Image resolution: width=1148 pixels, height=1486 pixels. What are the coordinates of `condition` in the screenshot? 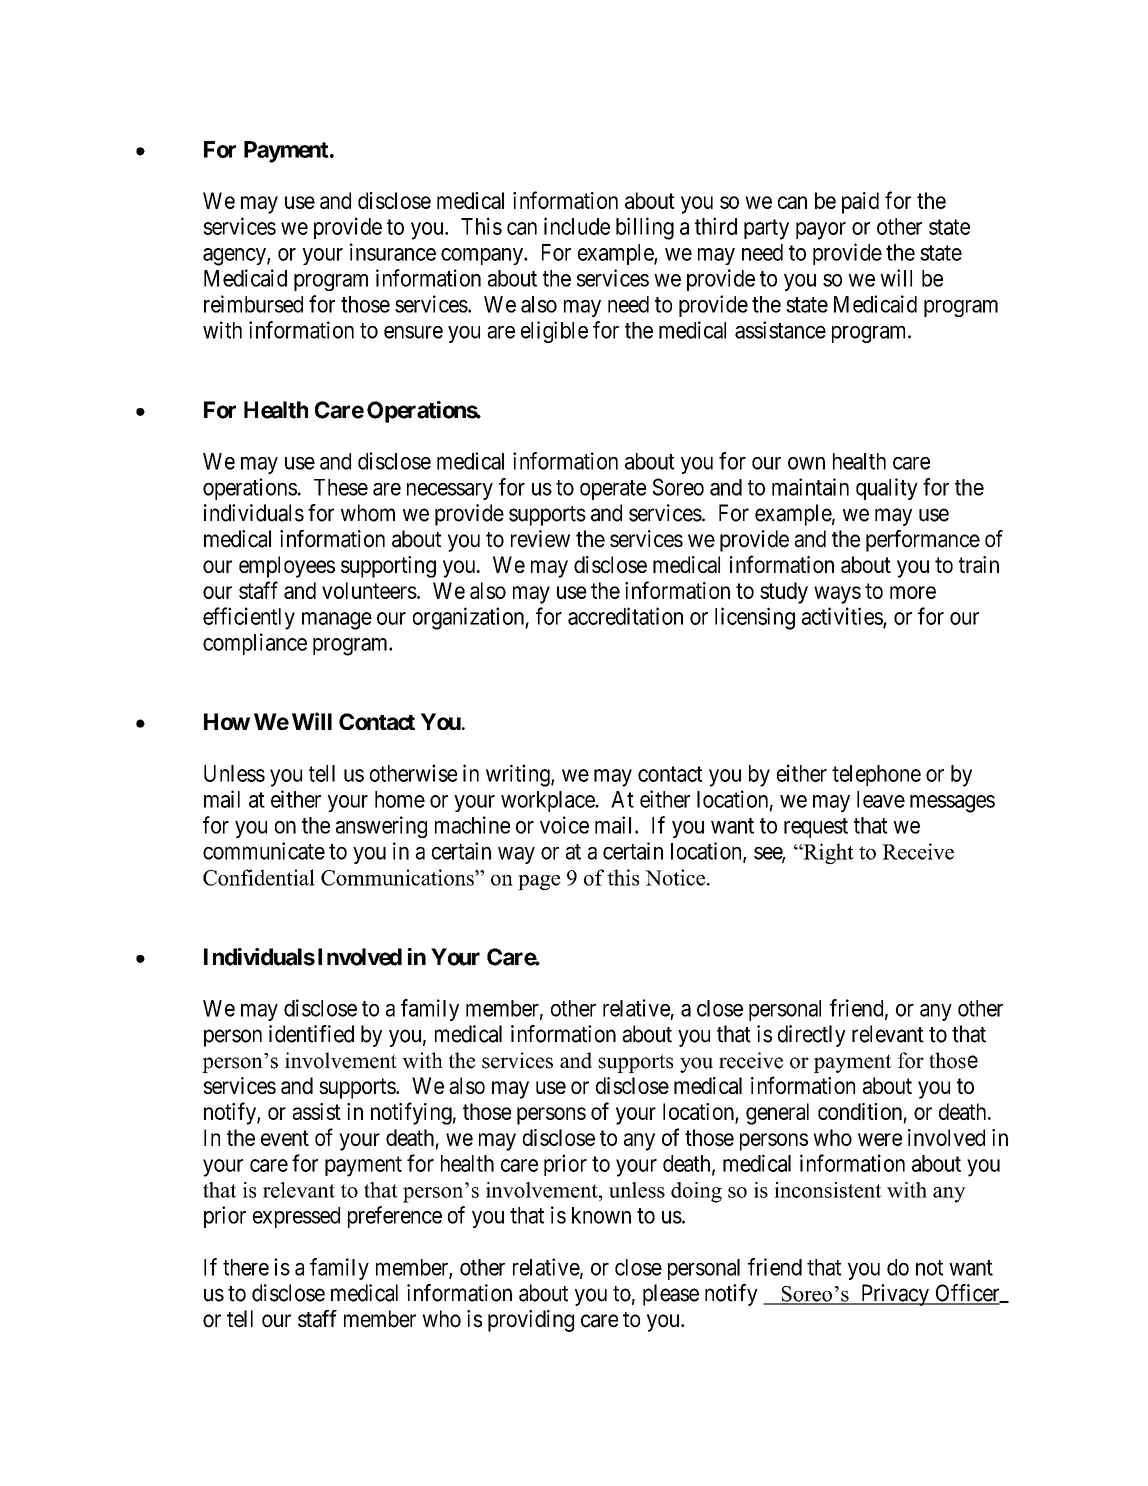 It's located at (860, 1111).
